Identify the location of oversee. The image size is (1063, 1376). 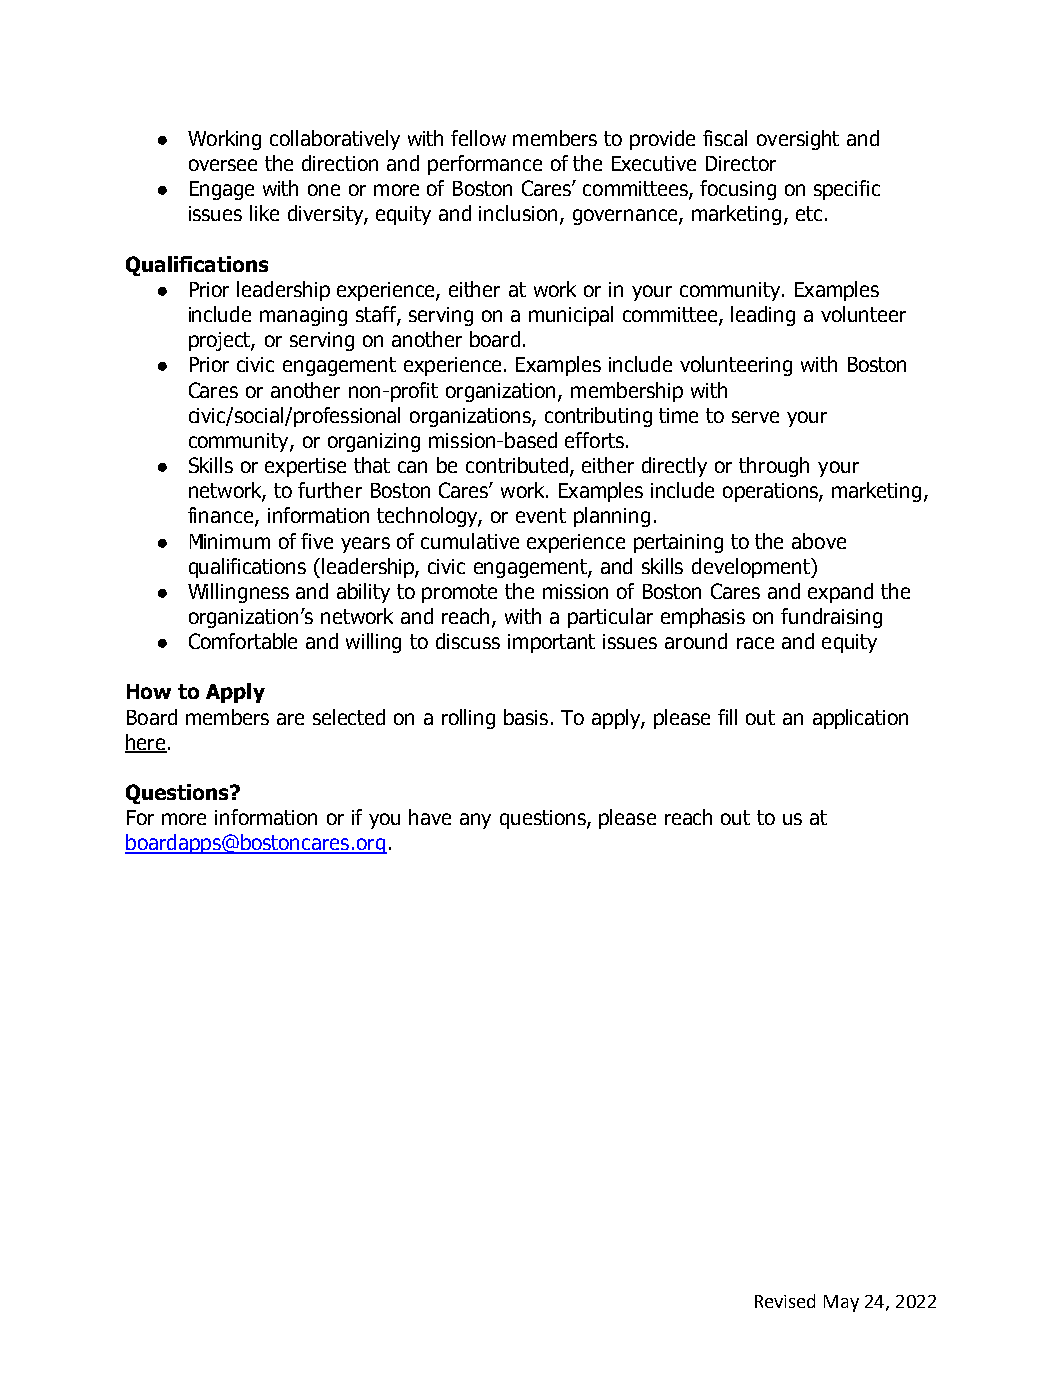
(223, 165).
